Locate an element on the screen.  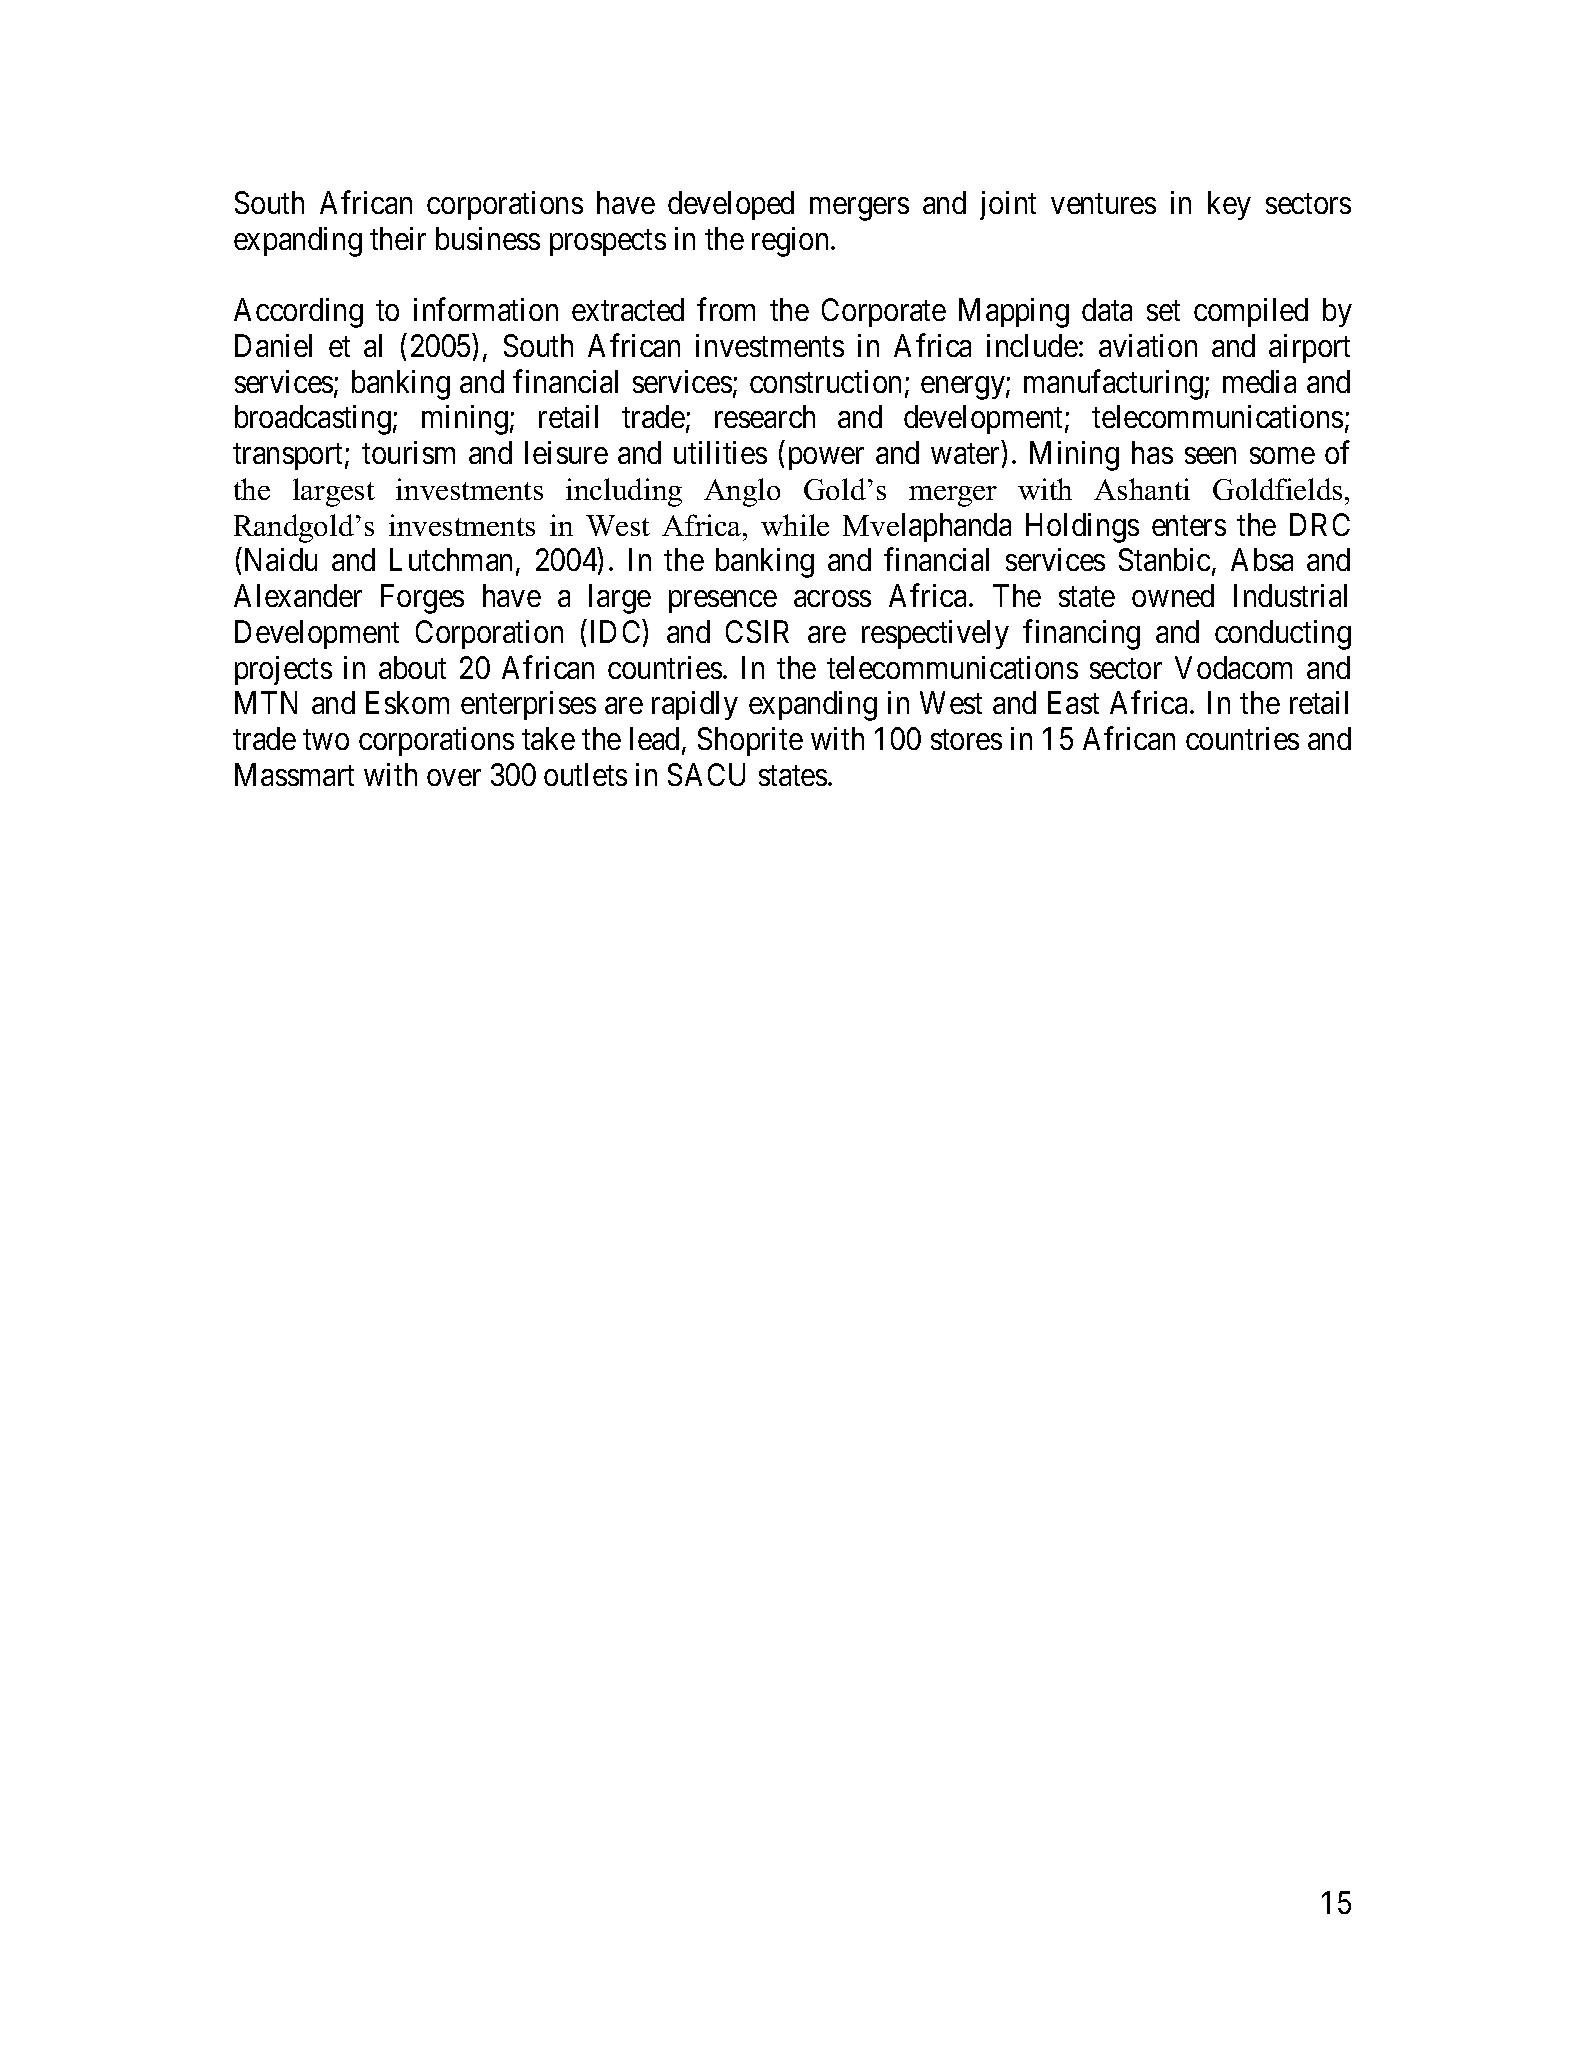
broadcasting is located at coordinates (313, 420).
